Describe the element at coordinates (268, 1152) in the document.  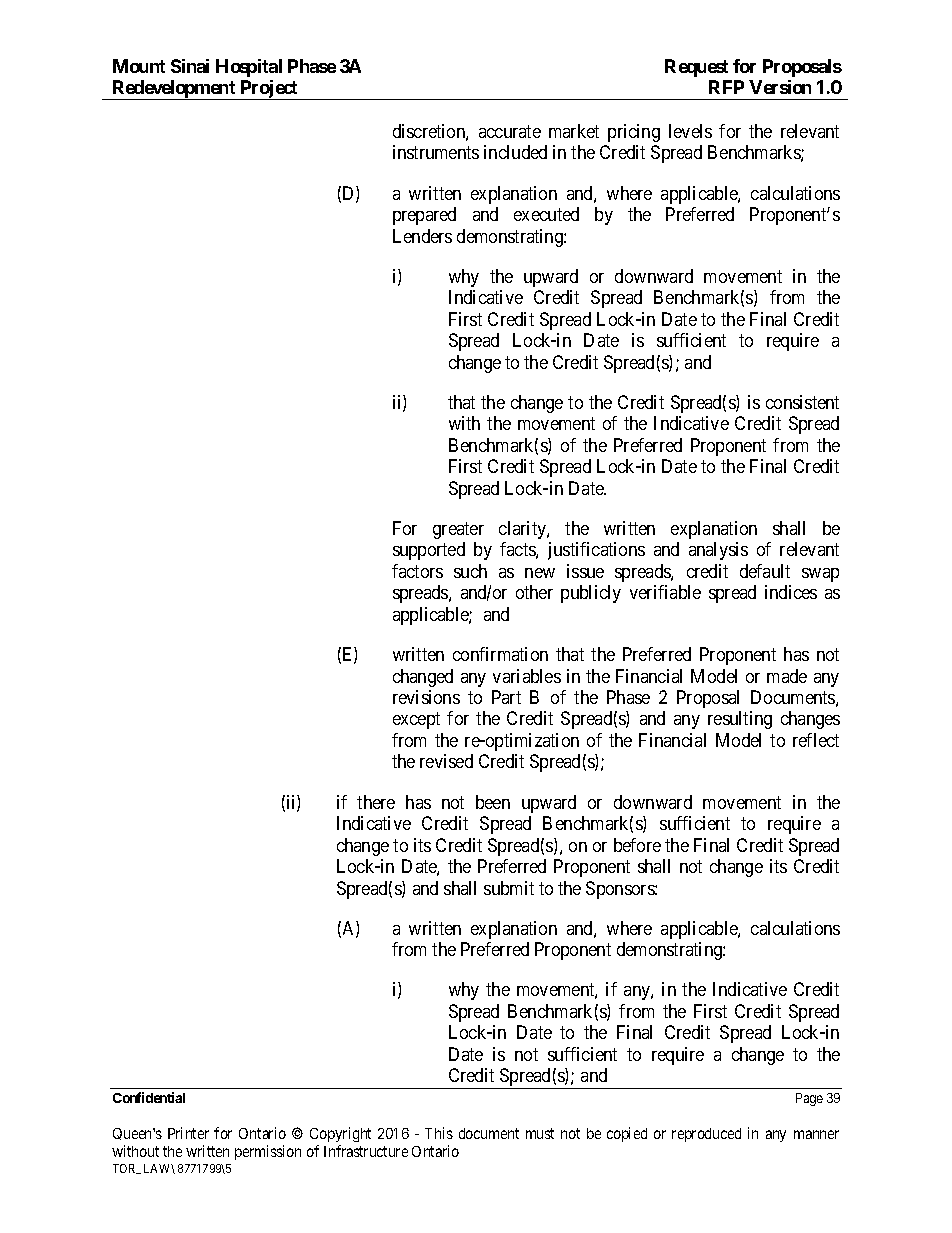
I see `permission` at that location.
